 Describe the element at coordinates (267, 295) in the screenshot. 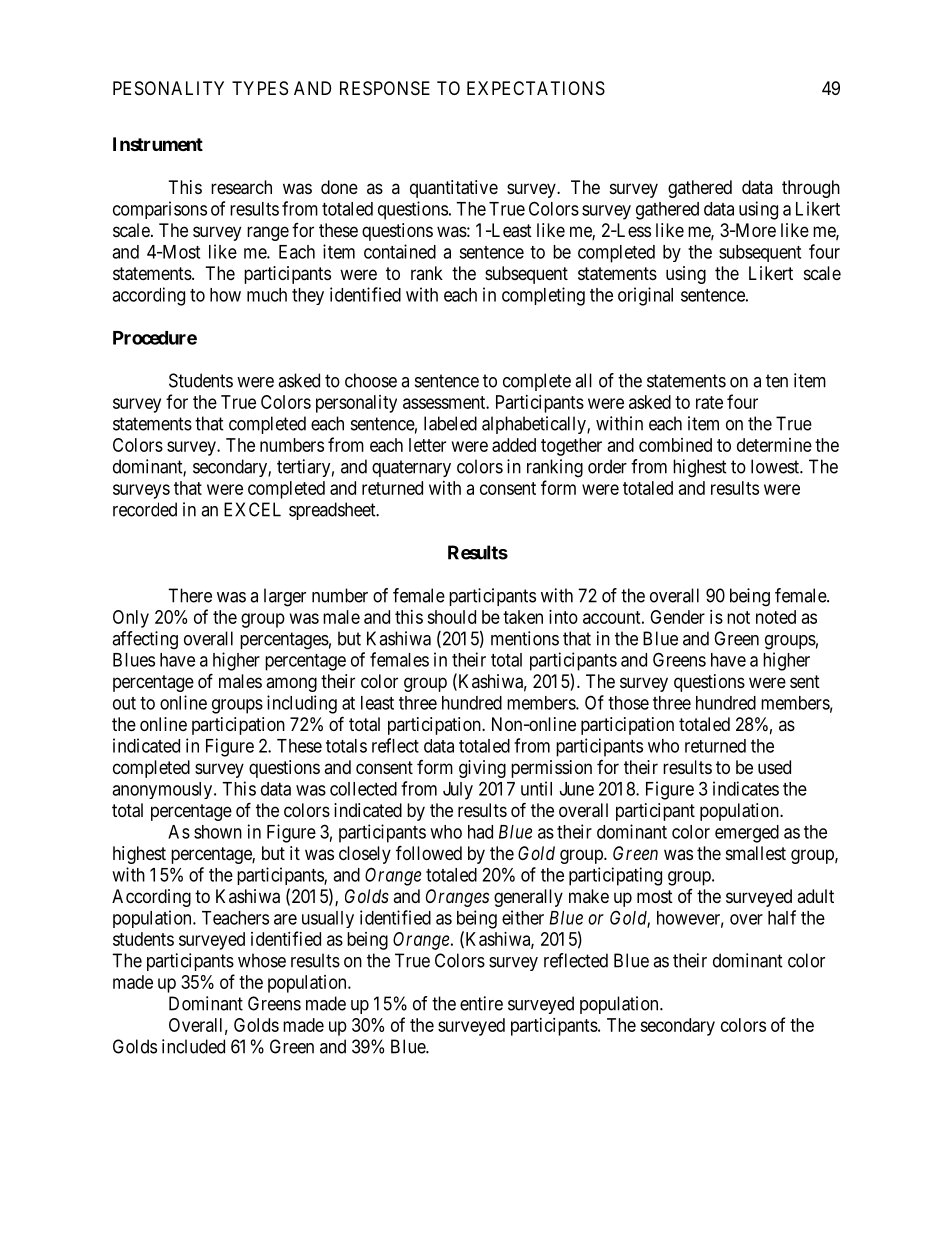

I see `much` at that location.
